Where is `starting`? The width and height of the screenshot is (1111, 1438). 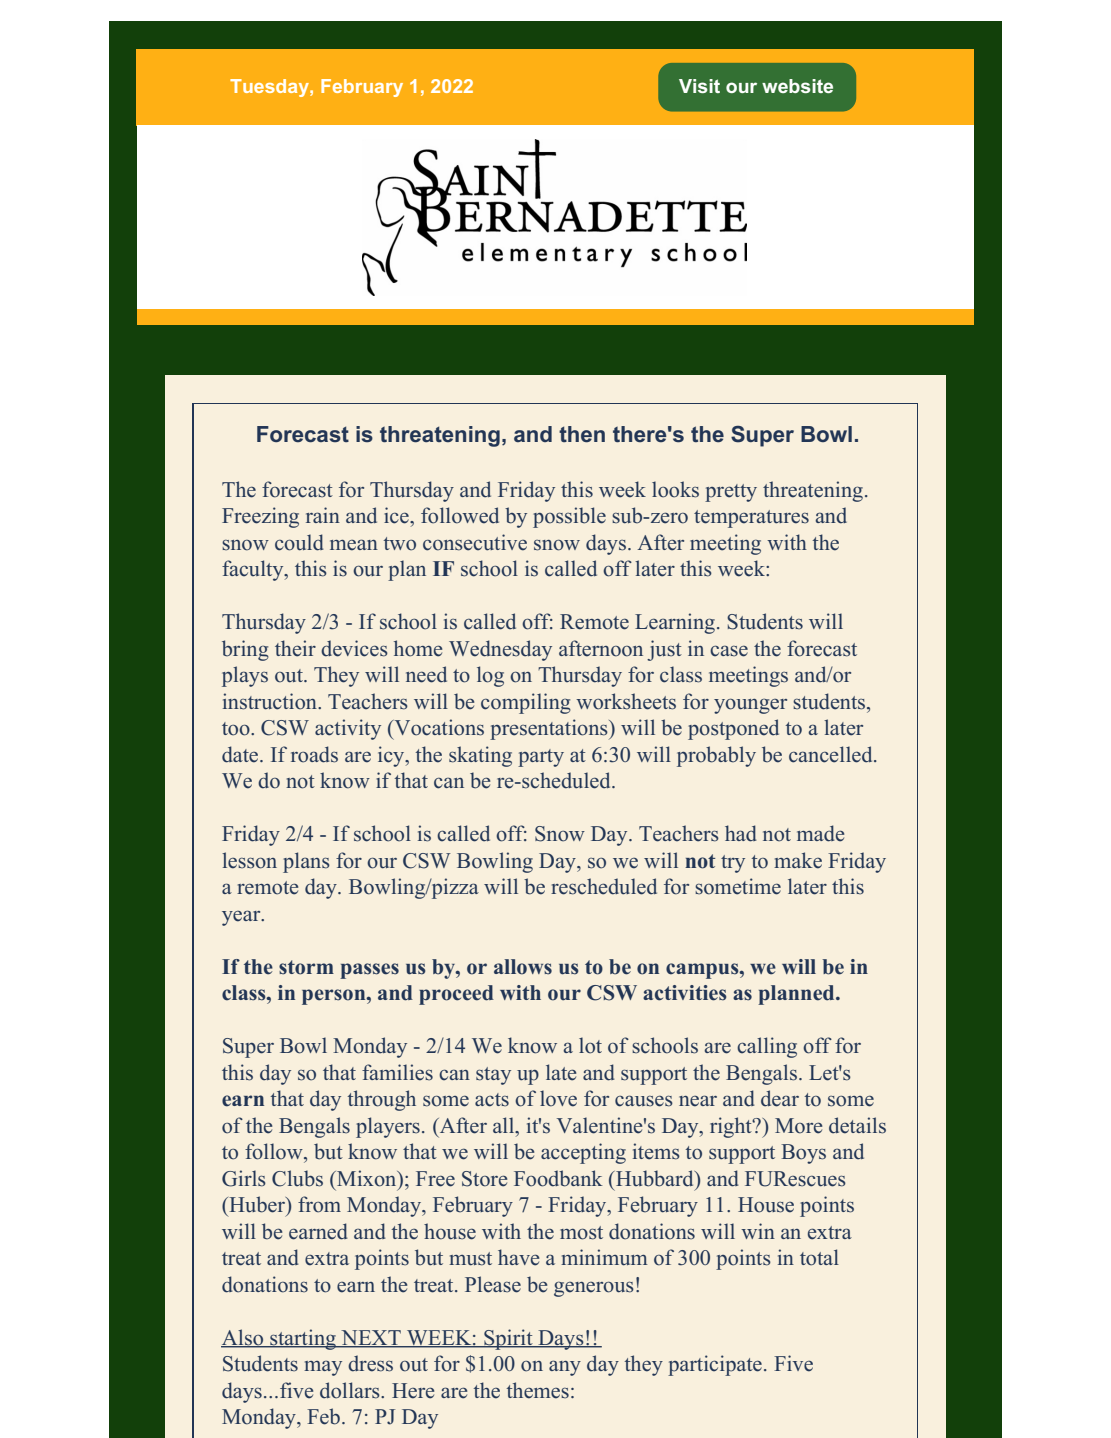 starting is located at coordinates (303, 1339).
